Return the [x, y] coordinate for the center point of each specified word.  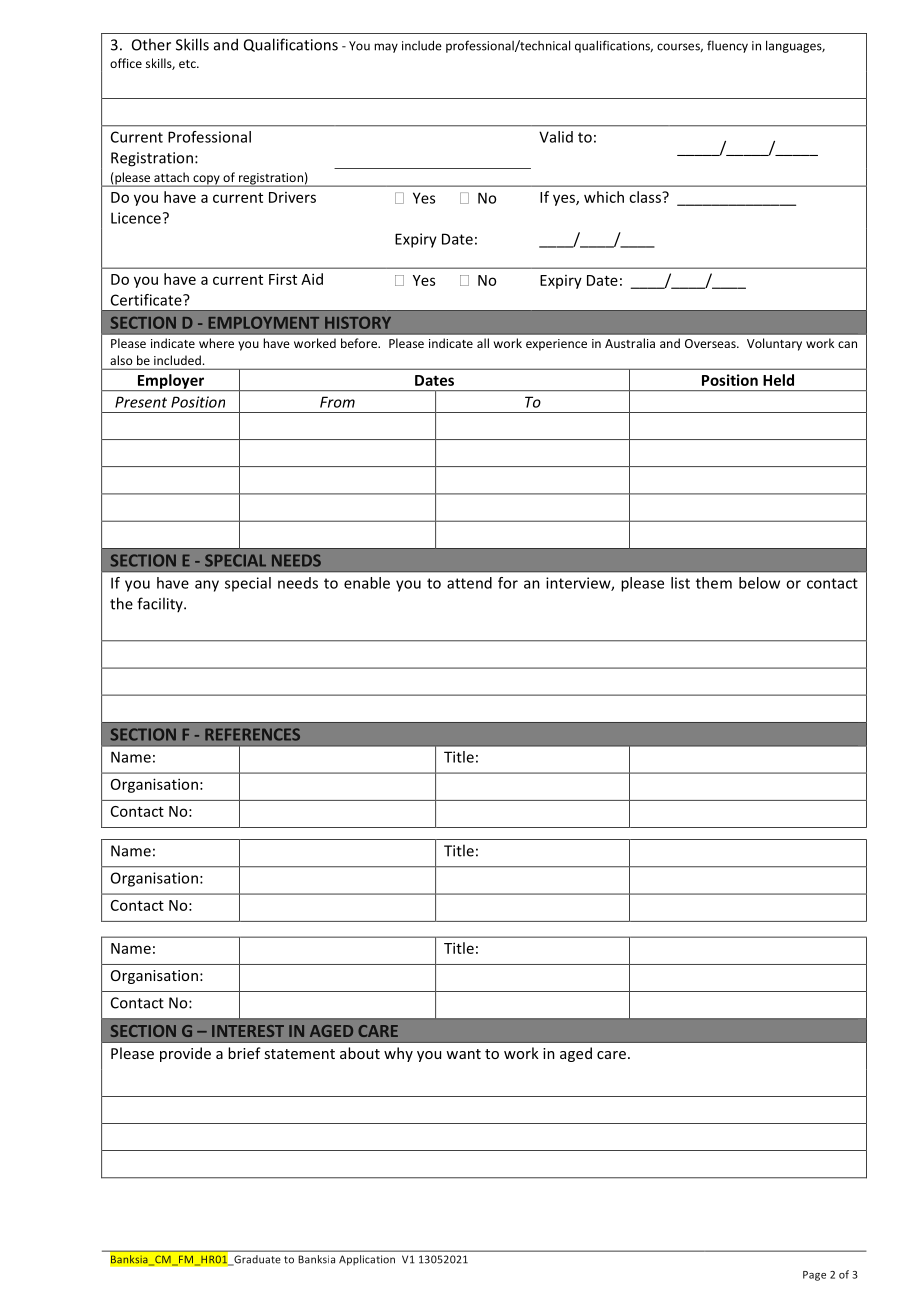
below [759, 583]
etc [188, 64]
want [463, 1054]
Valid [556, 137]
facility [161, 604]
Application [367, 1260]
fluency [727, 46]
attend [469, 583]
